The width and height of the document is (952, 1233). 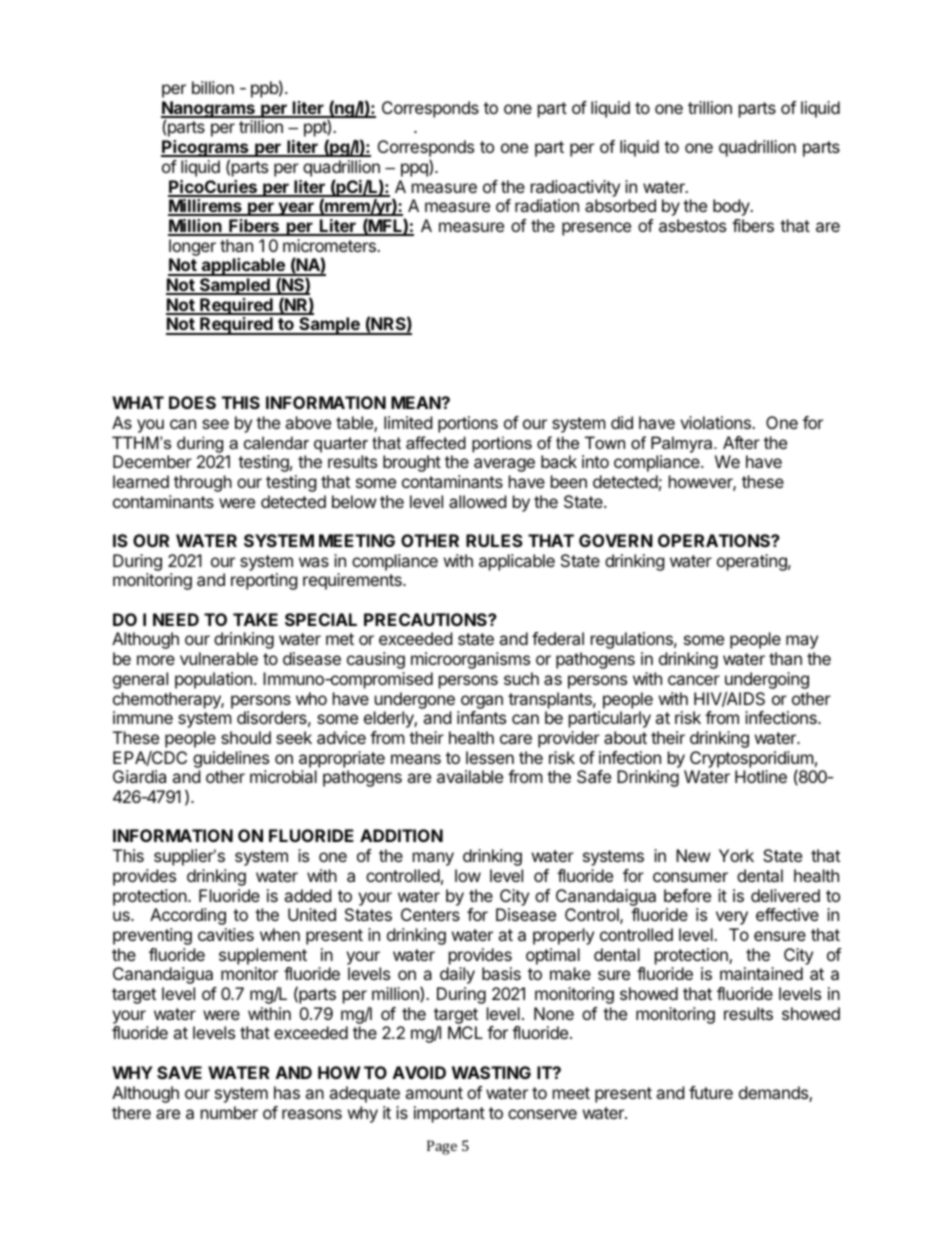 What do you see at coordinates (176, 619) in the document?
I see `NEED` at bounding box center [176, 619].
